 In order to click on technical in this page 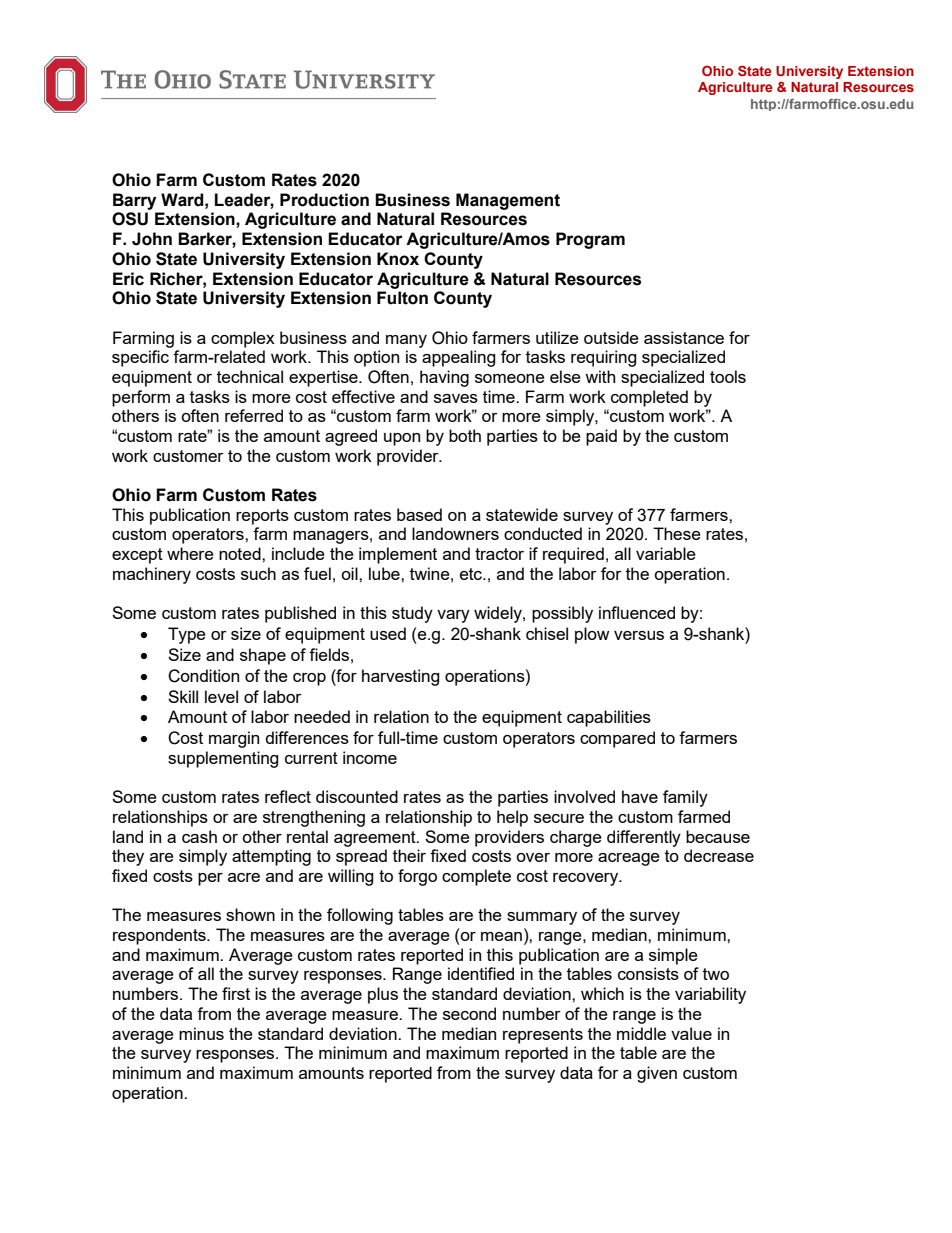, I will do `click(250, 376)`.
